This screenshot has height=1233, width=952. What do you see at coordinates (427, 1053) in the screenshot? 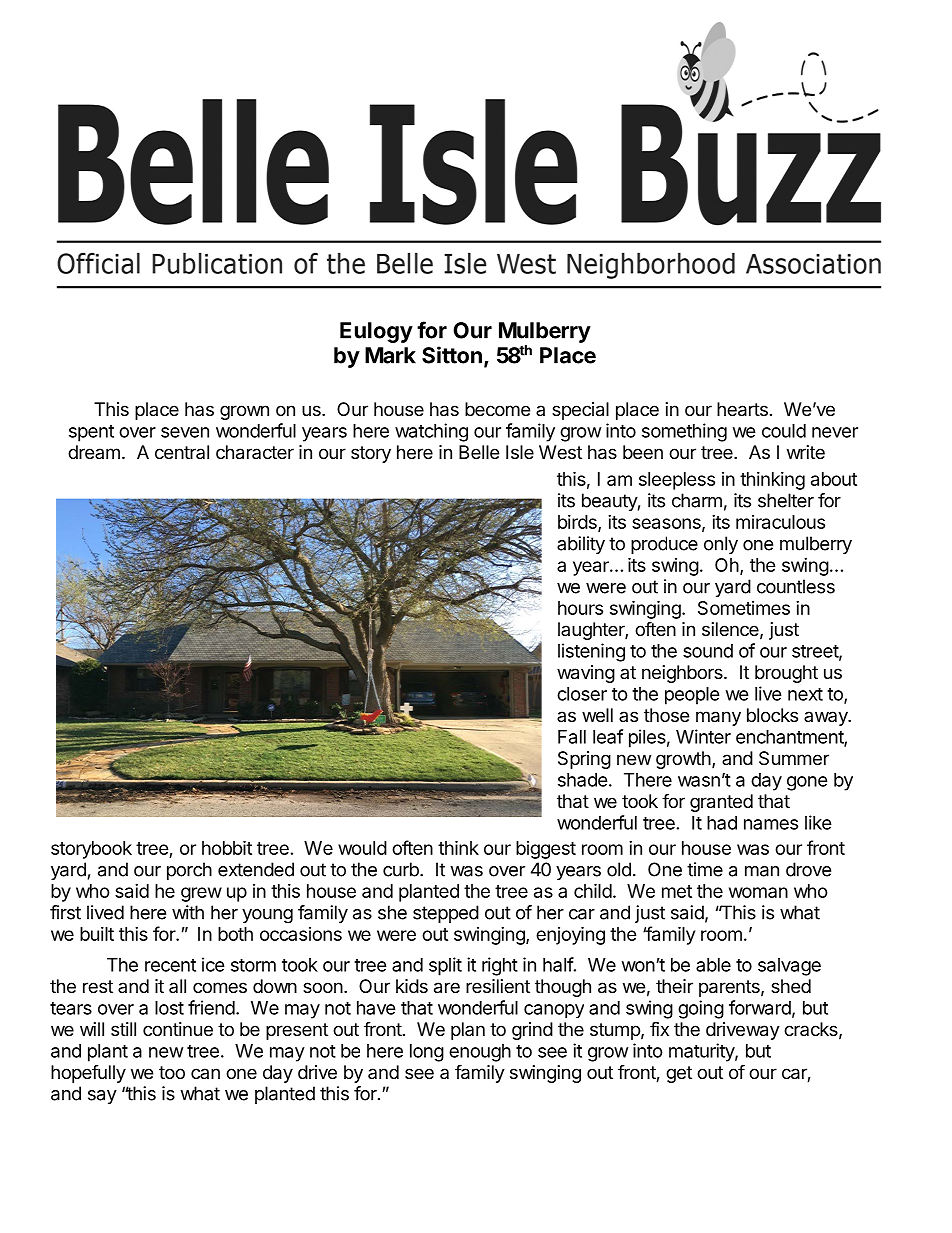
I see `long` at bounding box center [427, 1053].
